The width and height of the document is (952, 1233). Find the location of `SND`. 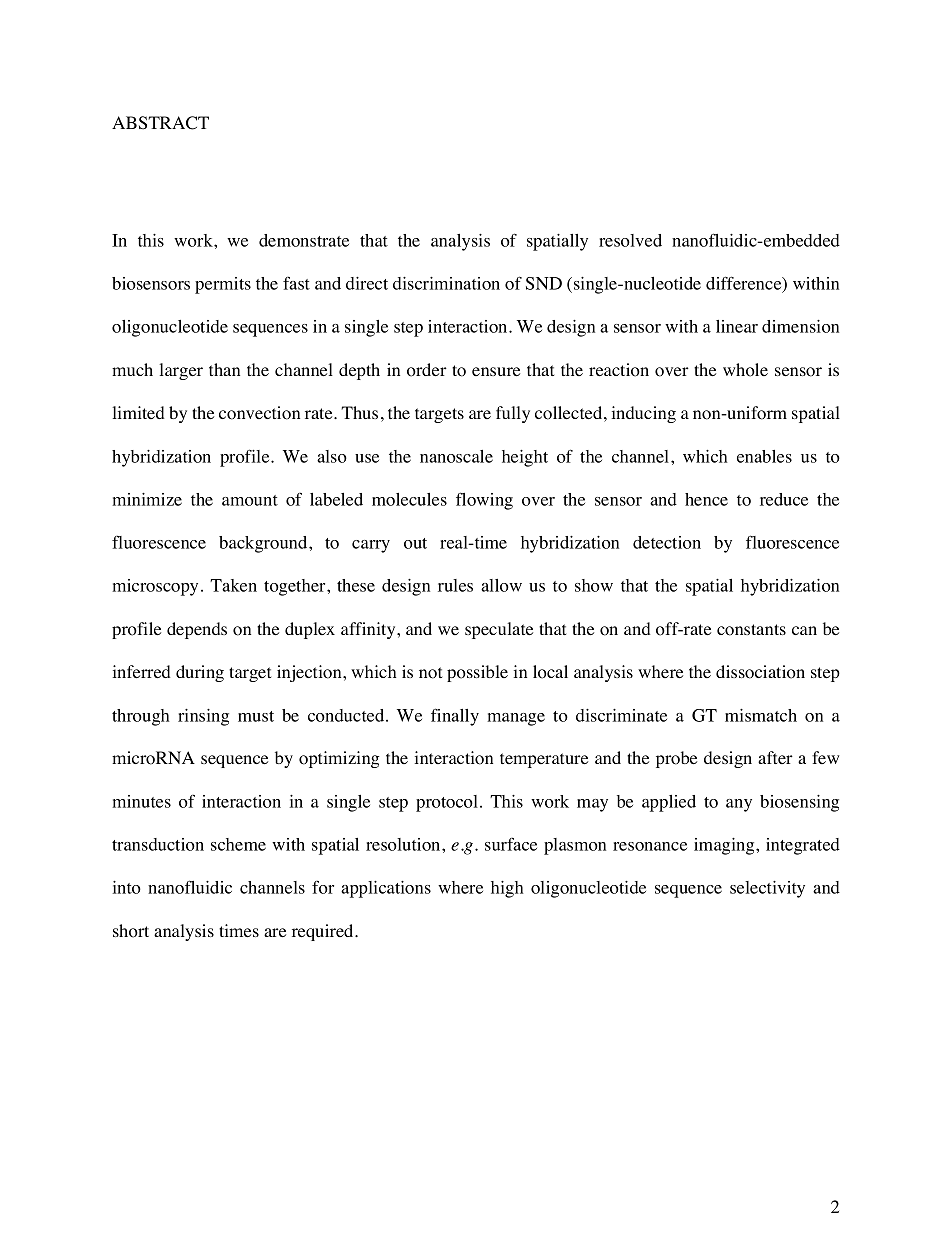

SND is located at coordinates (544, 283).
